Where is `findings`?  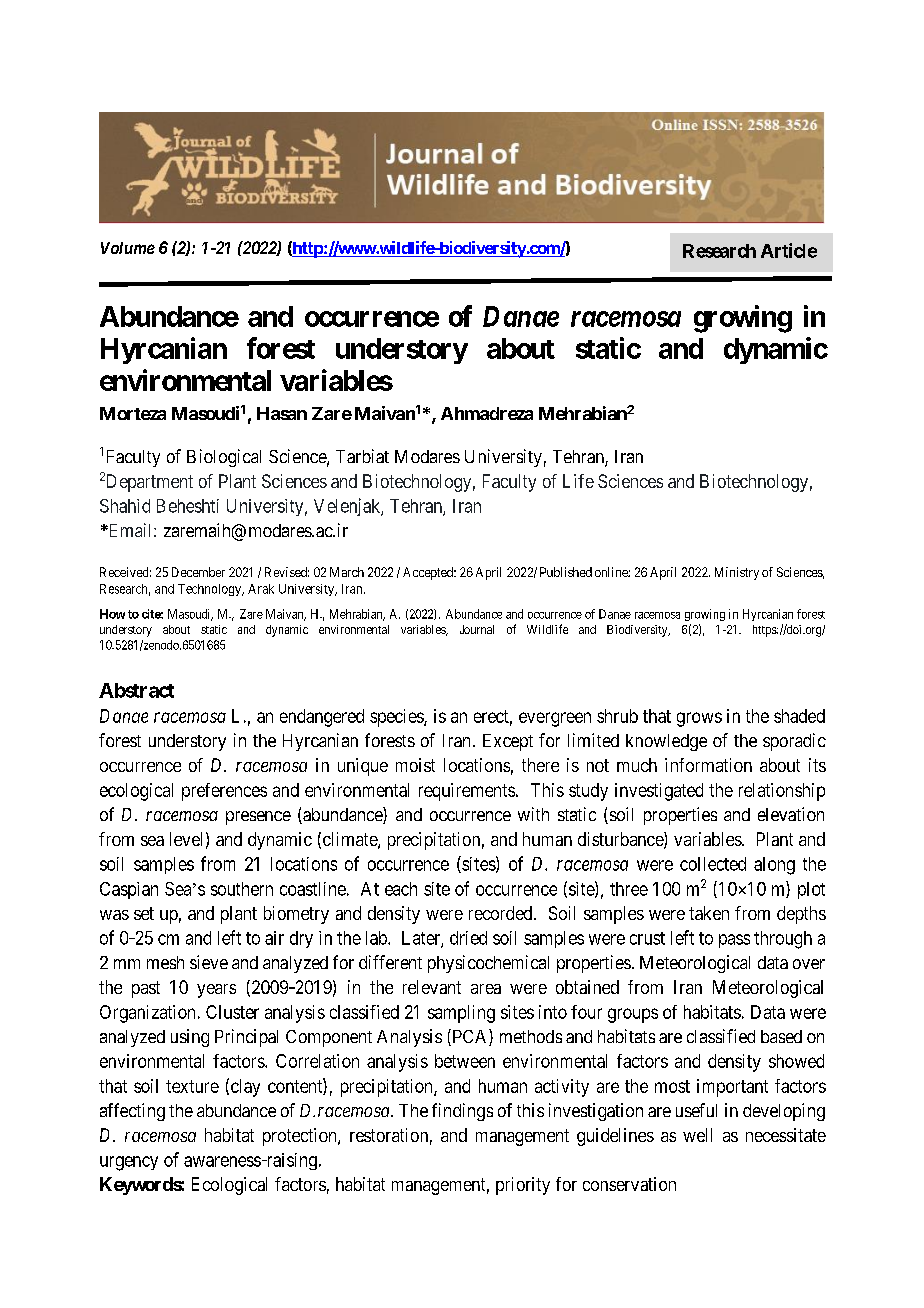
findings is located at coordinates (462, 1112).
